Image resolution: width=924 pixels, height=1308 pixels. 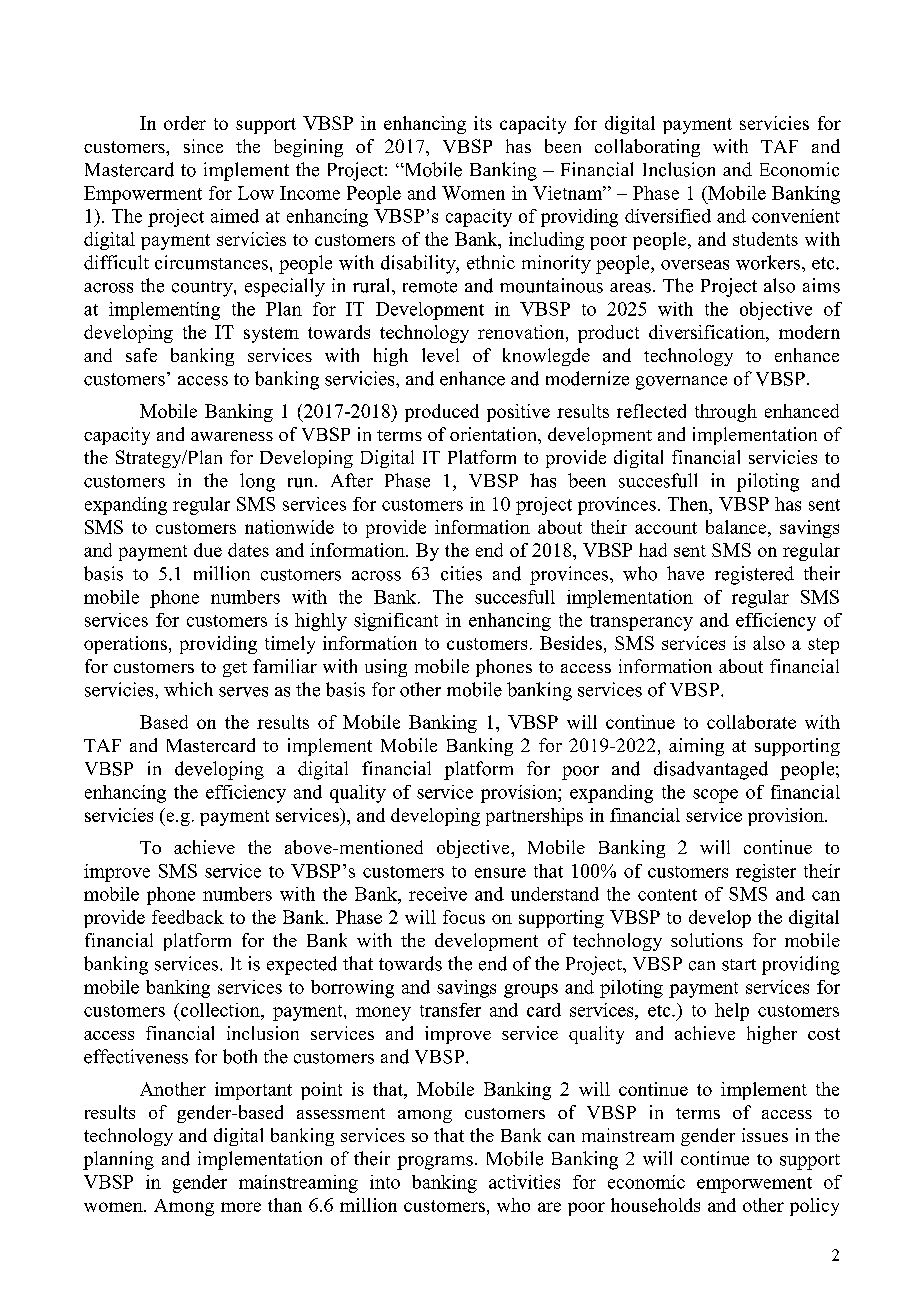 What do you see at coordinates (647, 148) in the screenshot?
I see `collaborating` at bounding box center [647, 148].
